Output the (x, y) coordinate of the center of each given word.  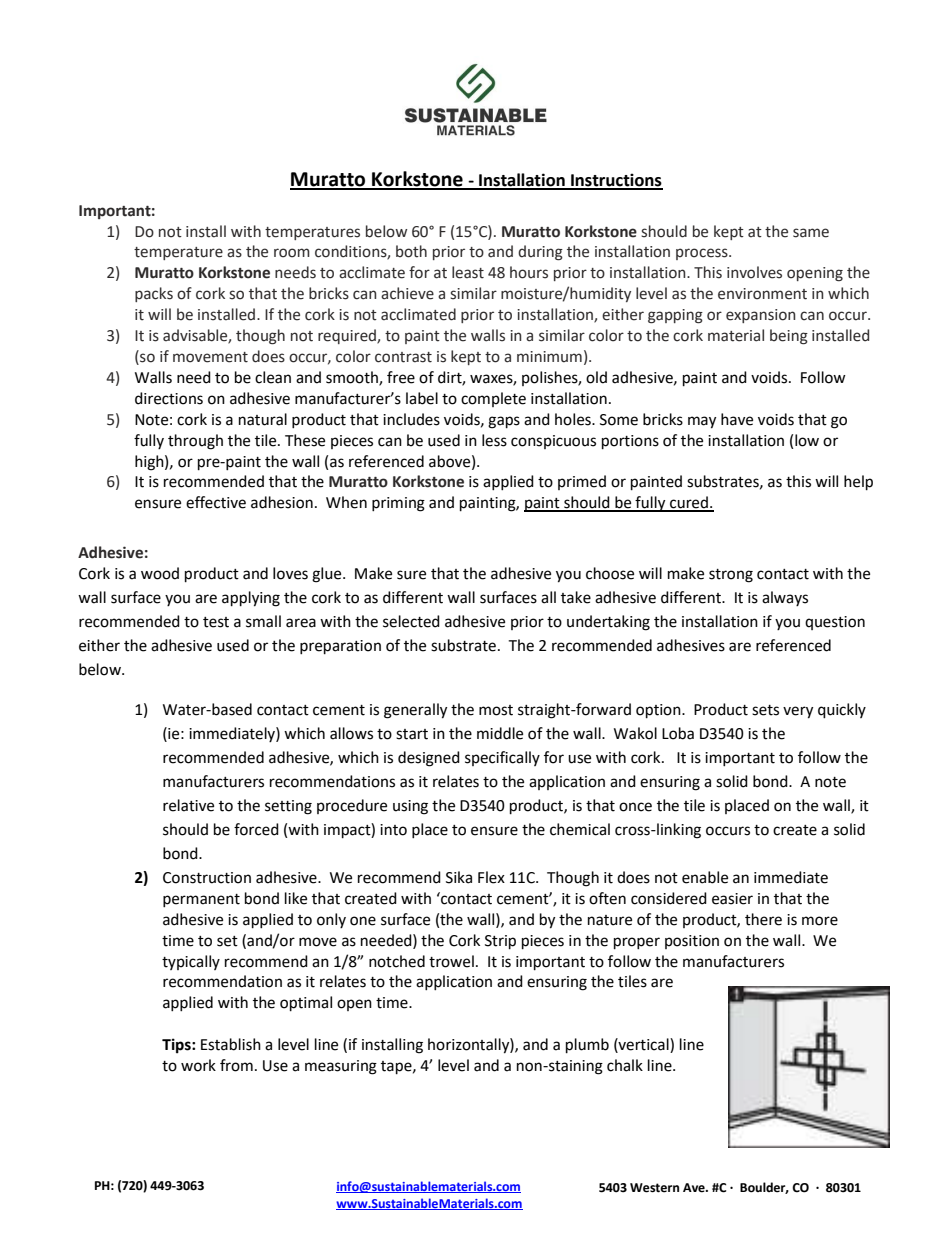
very (798, 712)
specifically (502, 758)
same (811, 233)
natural (263, 419)
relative (188, 805)
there (763, 919)
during (540, 253)
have (737, 419)
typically (191, 962)
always (785, 598)
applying (251, 599)
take (576, 597)
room (292, 253)
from (236, 1065)
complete (493, 399)
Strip (500, 942)
